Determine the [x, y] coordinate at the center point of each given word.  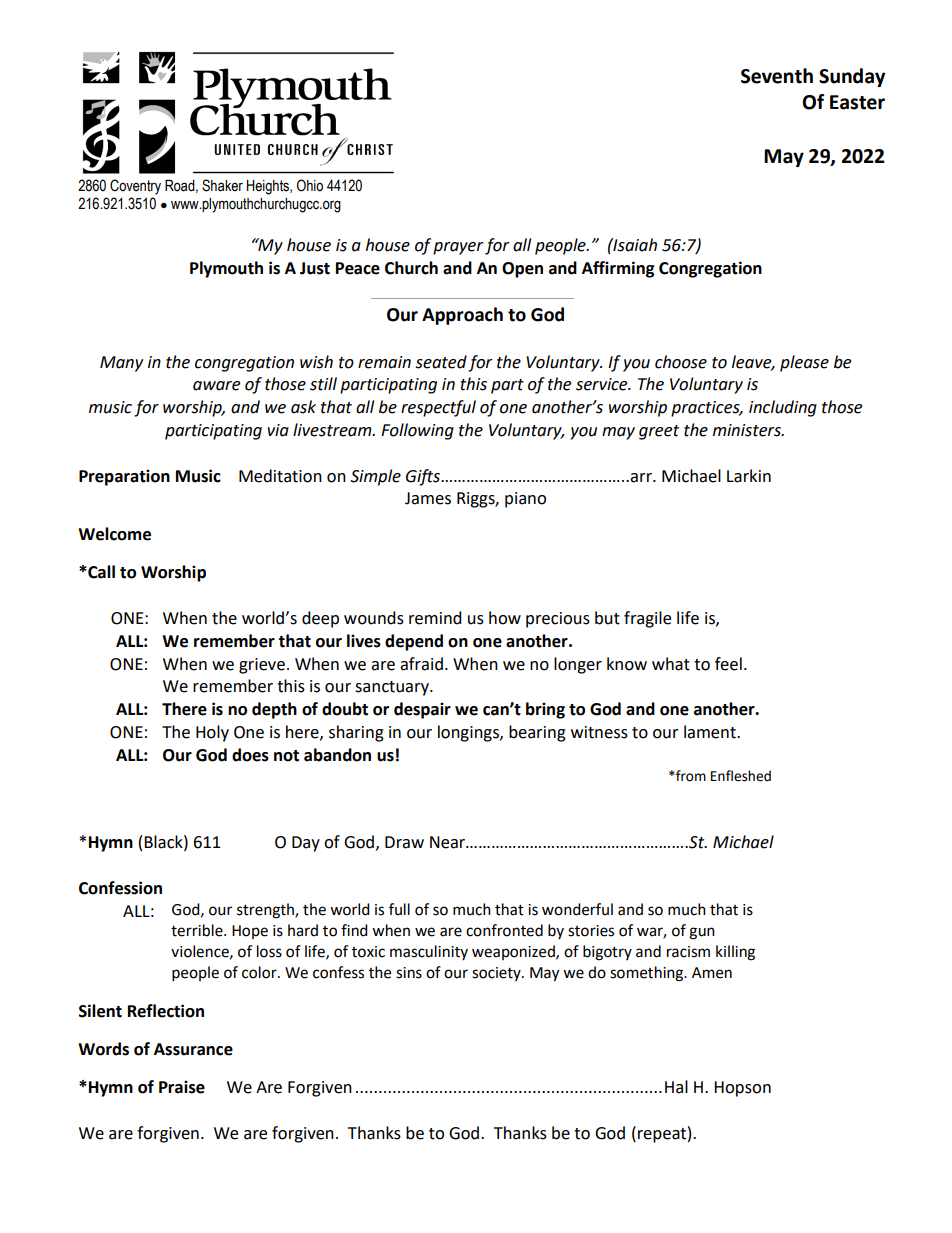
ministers [748, 430]
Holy [212, 733]
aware [216, 386]
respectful [438, 408]
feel [728, 664]
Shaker [222, 185]
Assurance [193, 1049]
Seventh [777, 76]
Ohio [310, 185]
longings [469, 733]
